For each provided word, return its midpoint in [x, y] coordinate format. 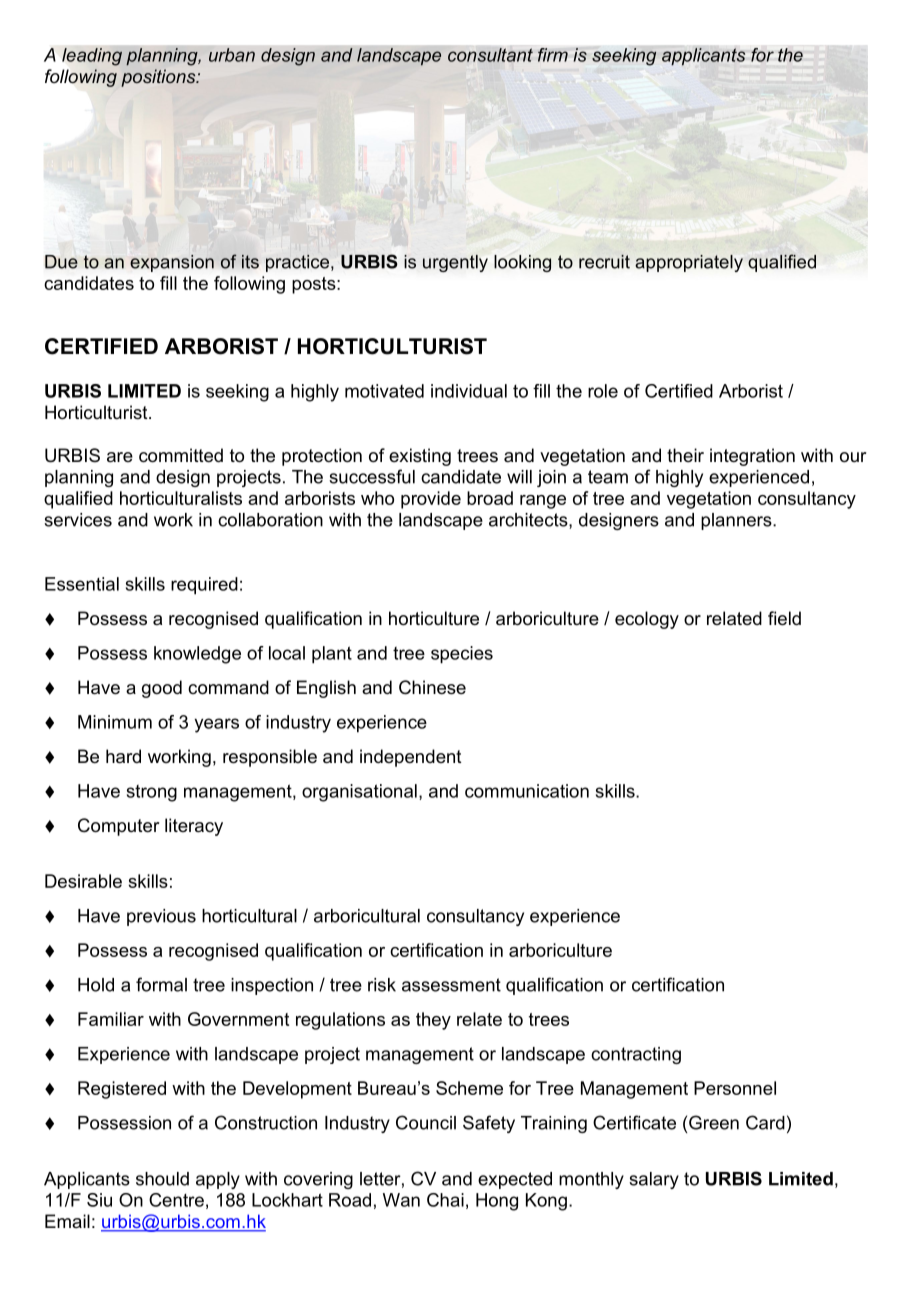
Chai [445, 1200]
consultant [490, 55]
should [162, 1179]
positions [159, 78]
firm [553, 55]
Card [765, 1122]
